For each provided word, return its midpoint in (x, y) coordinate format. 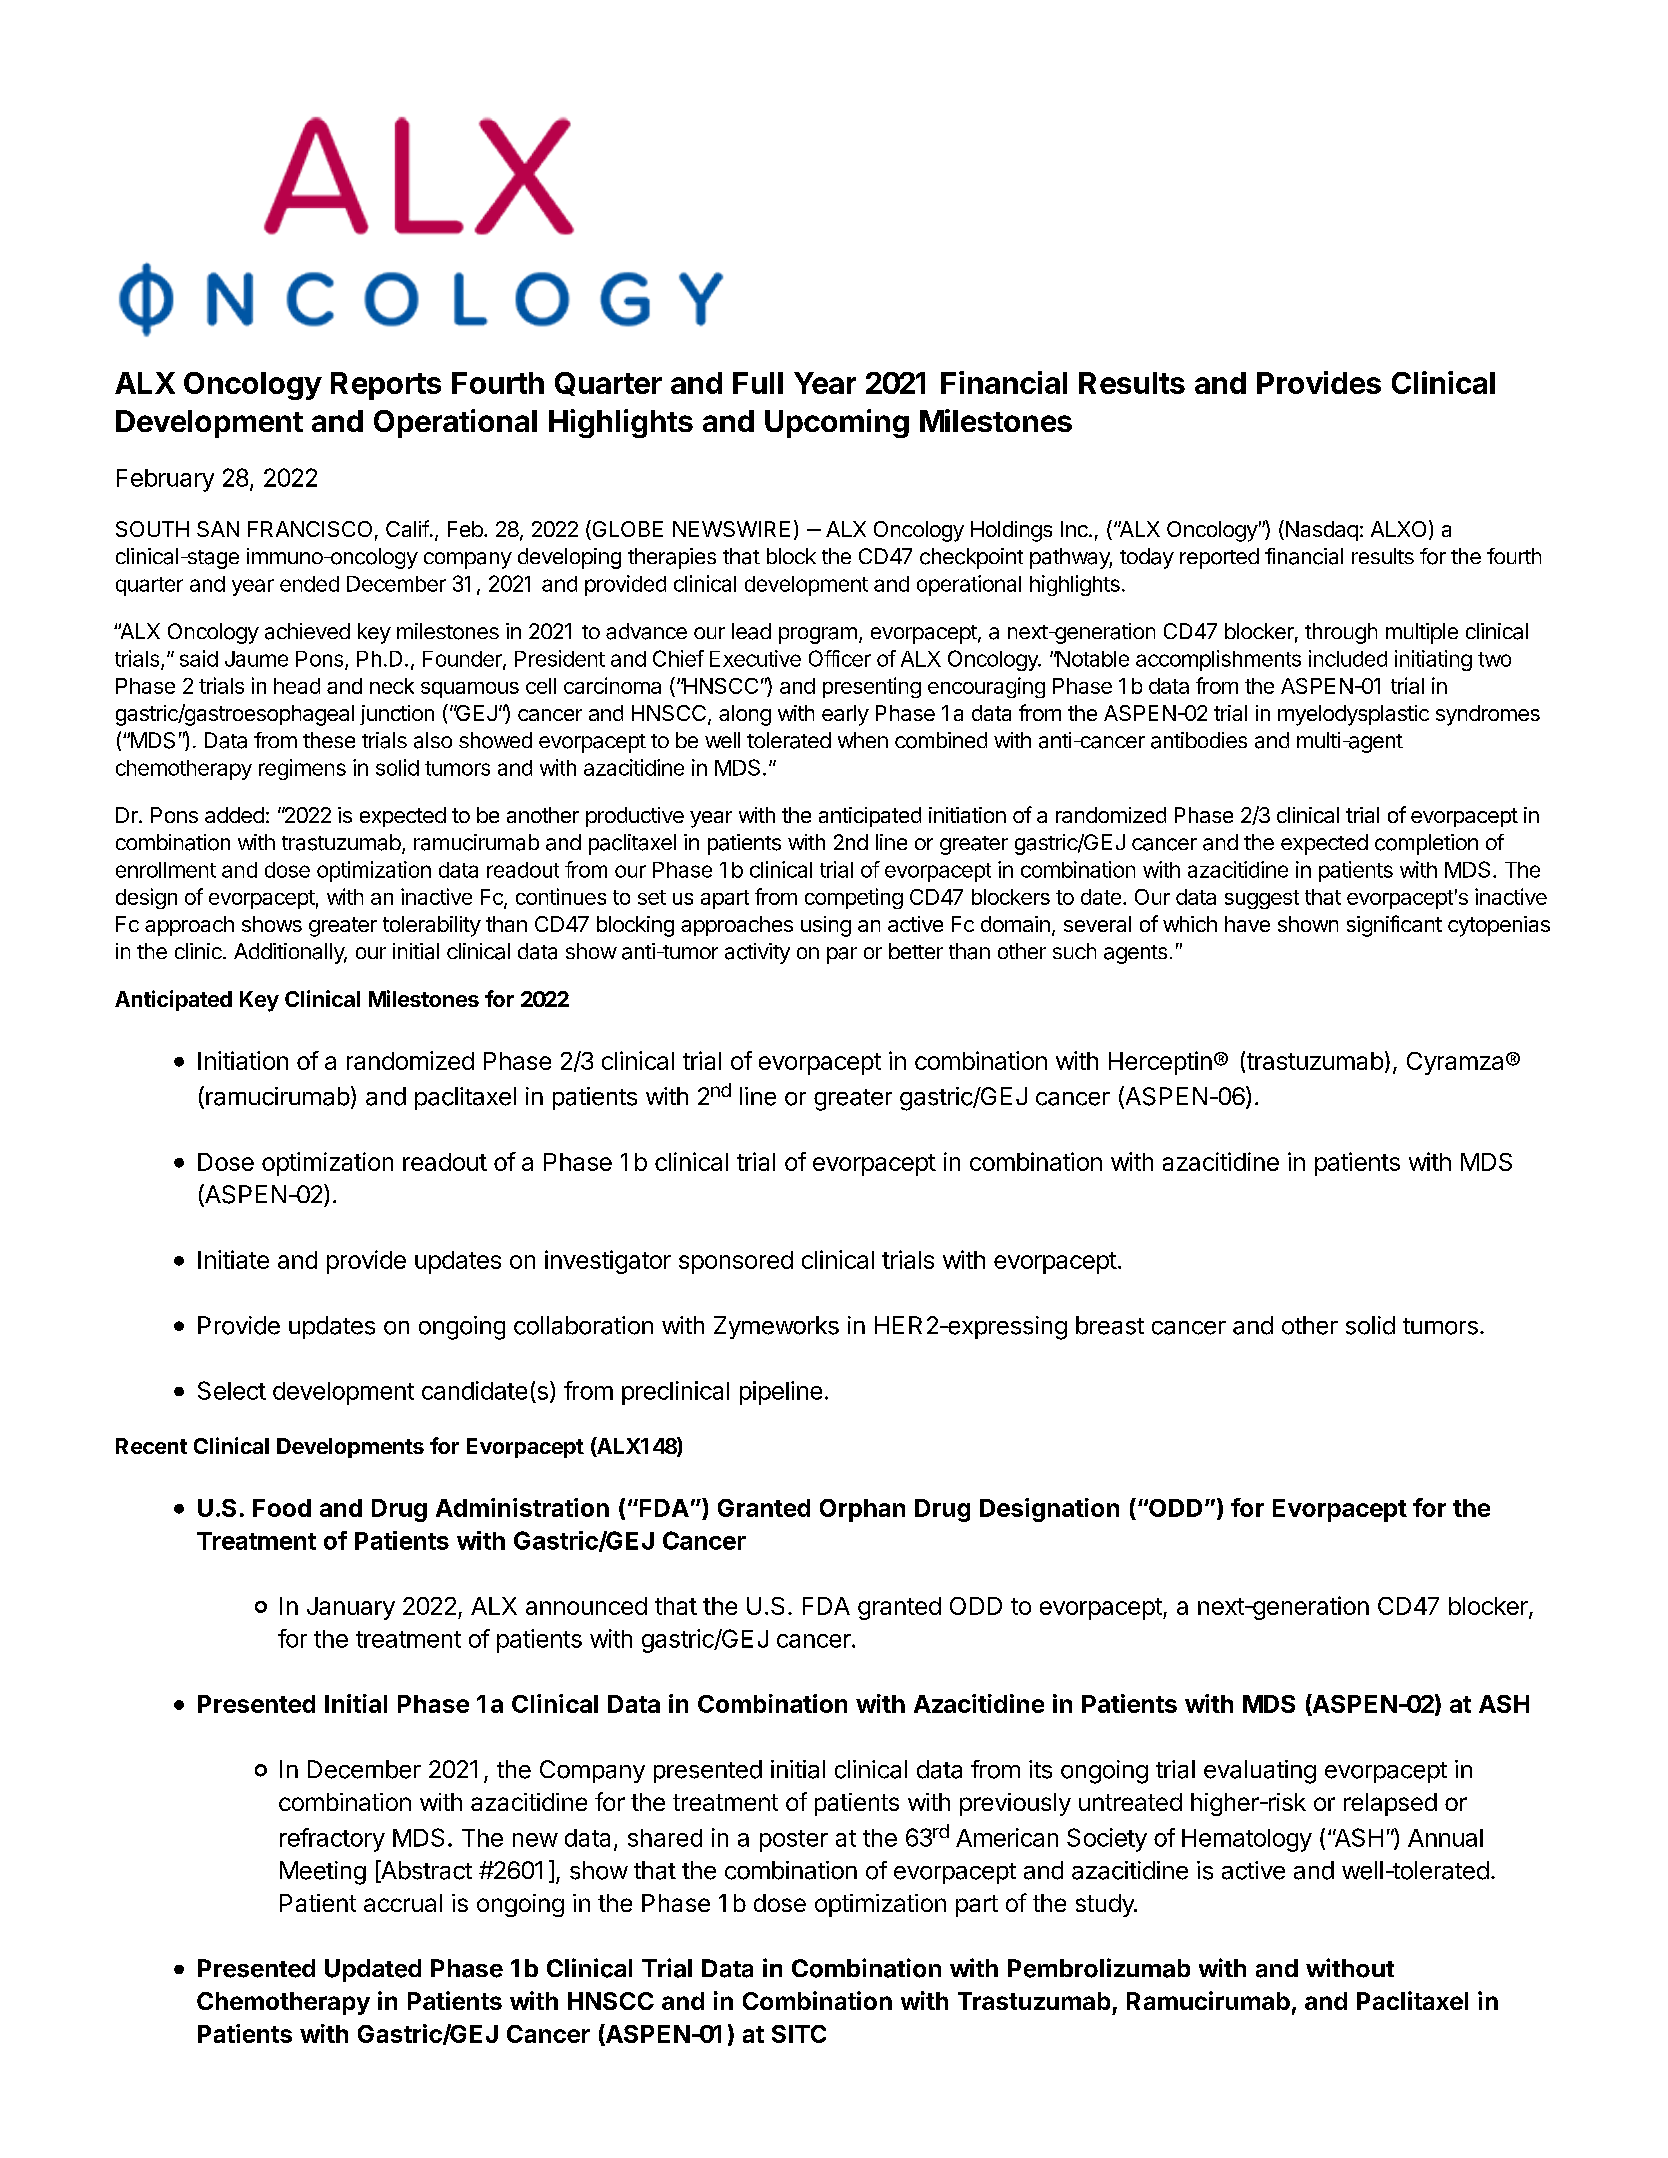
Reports (386, 386)
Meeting (323, 1873)
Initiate (233, 1259)
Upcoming (837, 423)
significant (1394, 926)
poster (794, 1841)
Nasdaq (1320, 530)
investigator (608, 1262)
